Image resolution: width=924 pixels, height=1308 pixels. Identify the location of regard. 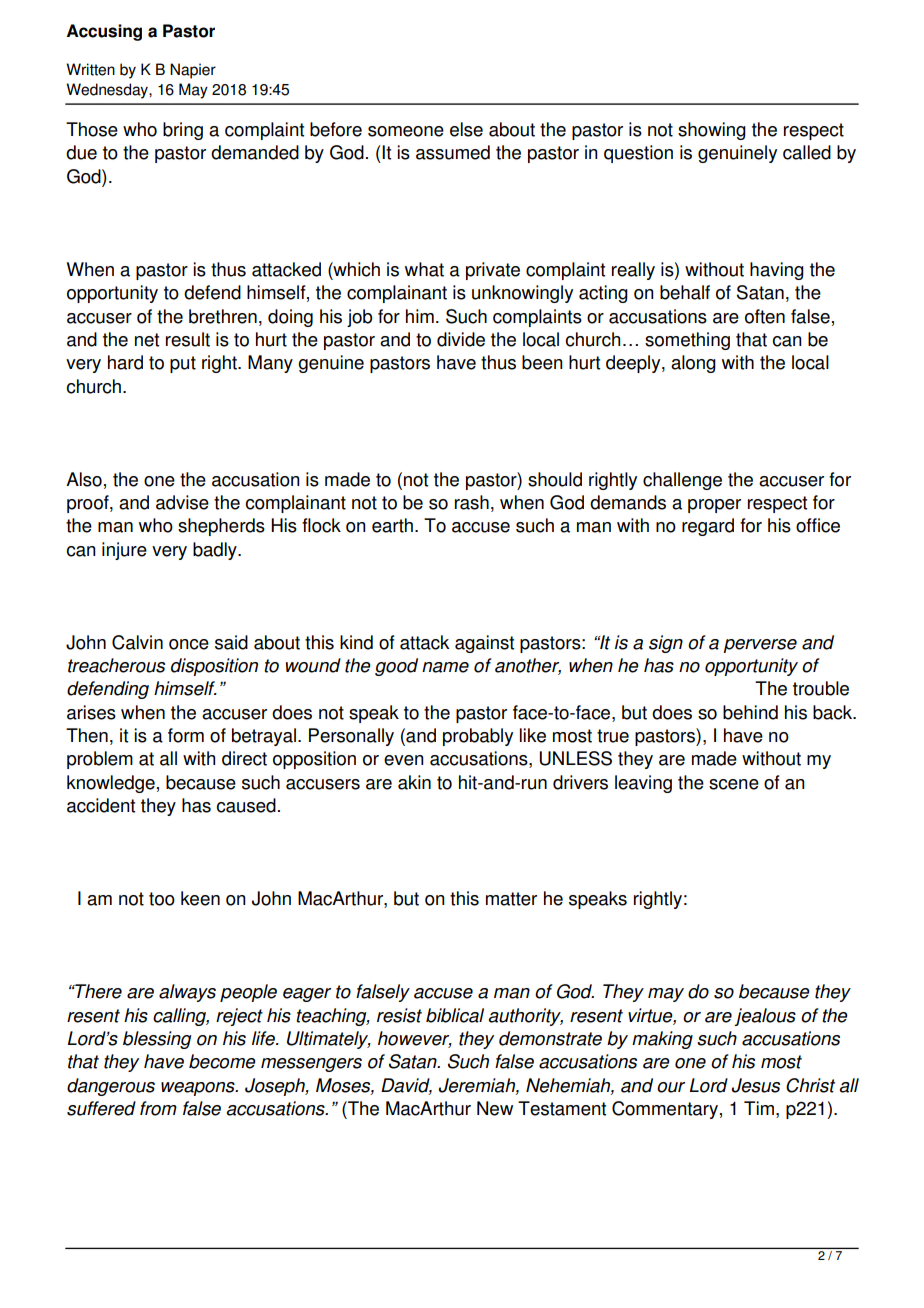
(708, 527).
